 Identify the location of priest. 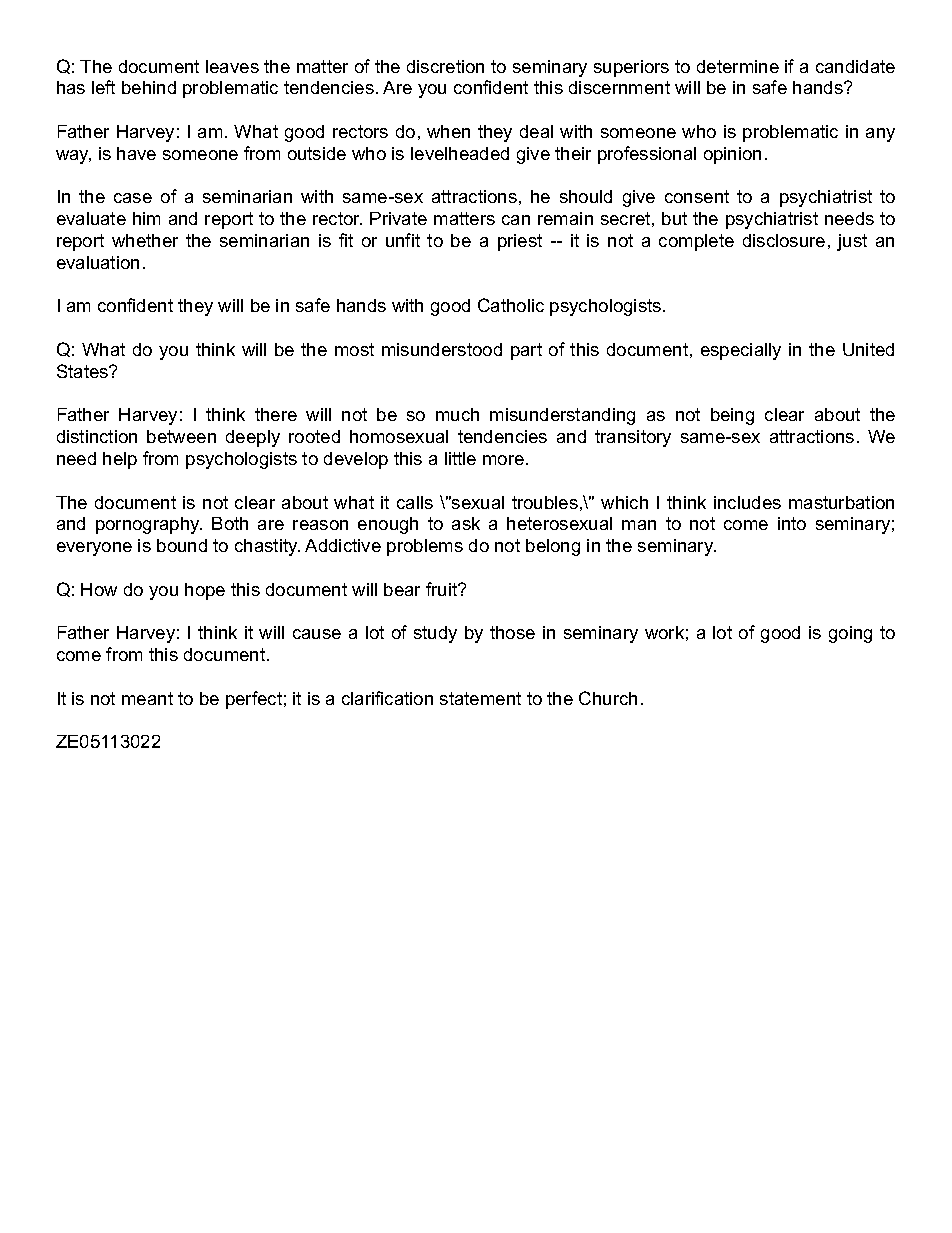
(520, 242).
